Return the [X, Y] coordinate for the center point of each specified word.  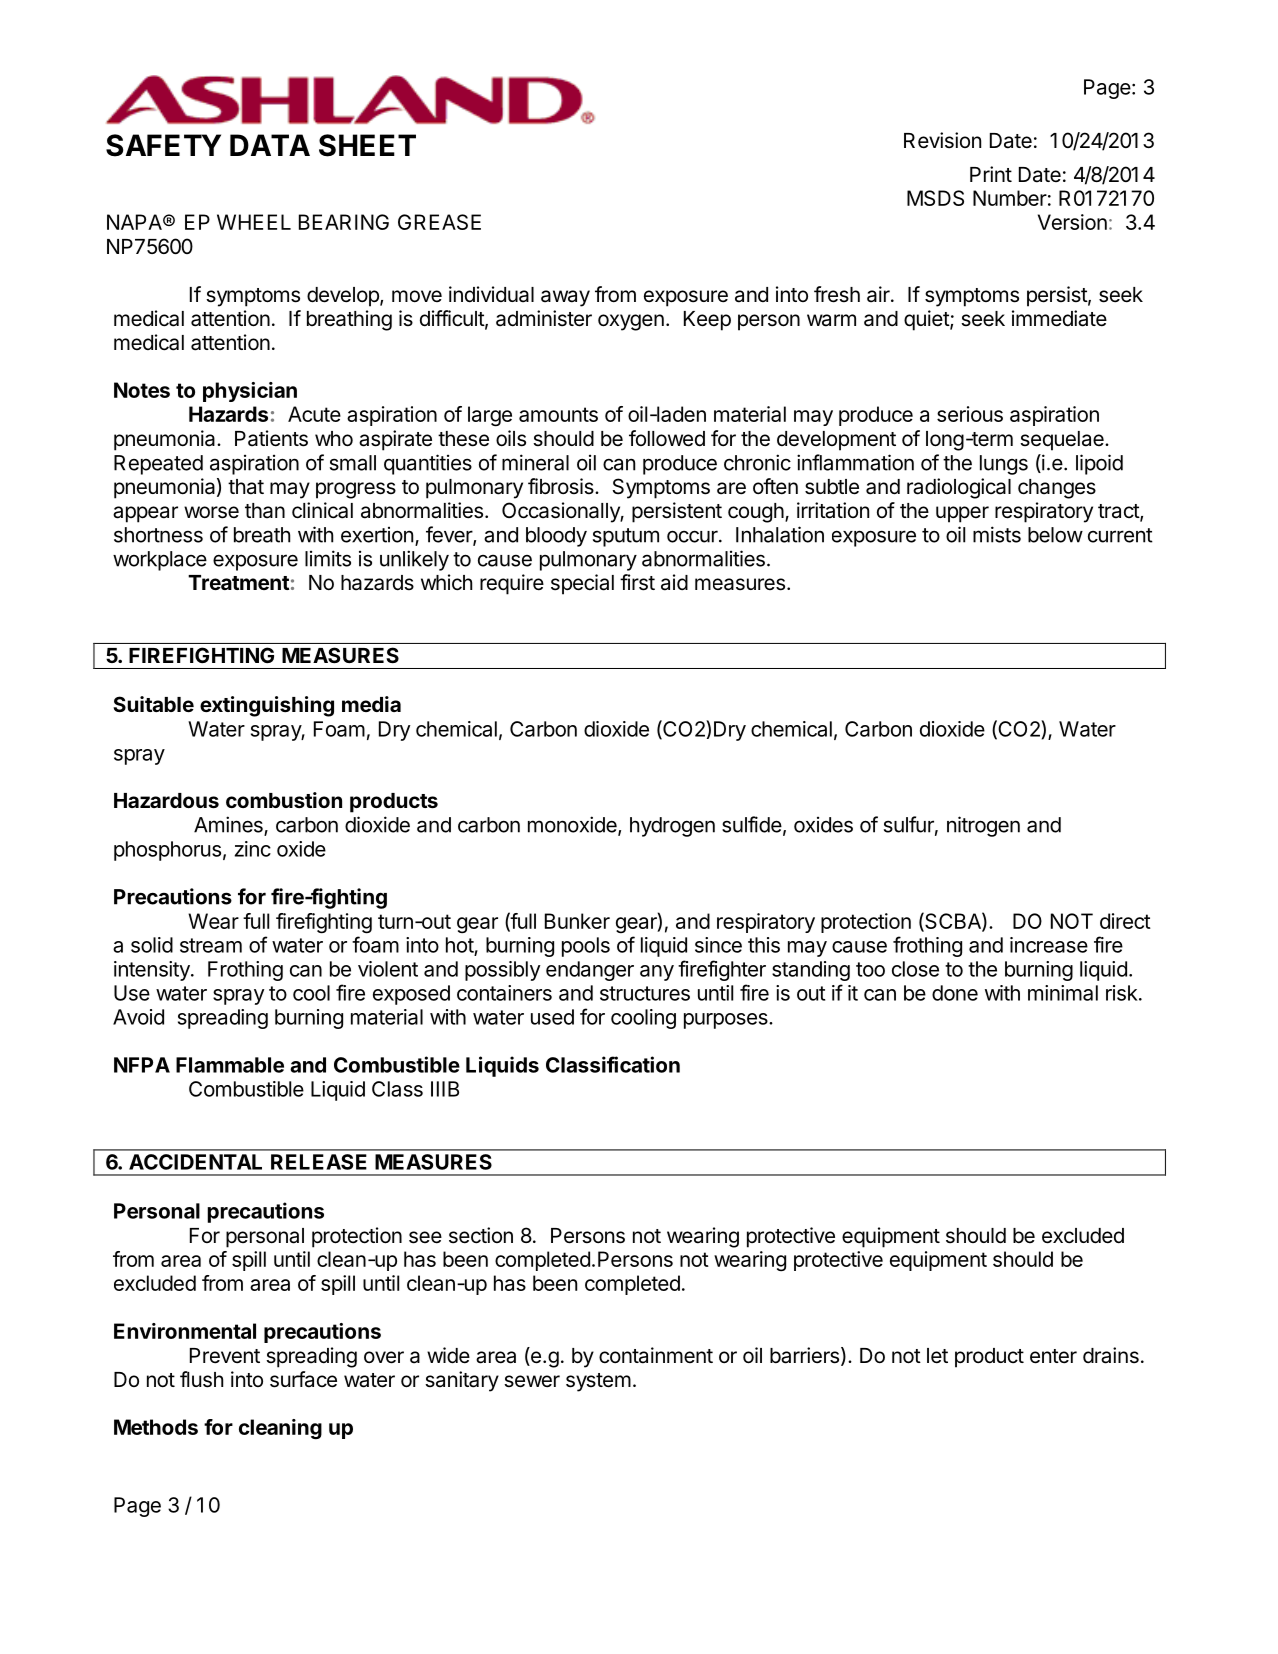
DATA [270, 145]
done [955, 993]
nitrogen [983, 826]
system [598, 1382]
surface [303, 1379]
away [565, 298]
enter [1053, 1356]
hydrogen [672, 827]
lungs [1004, 465]
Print [991, 174]
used [552, 1017]
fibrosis [562, 486]
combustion [284, 800]
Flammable [230, 1065]
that [246, 487]
